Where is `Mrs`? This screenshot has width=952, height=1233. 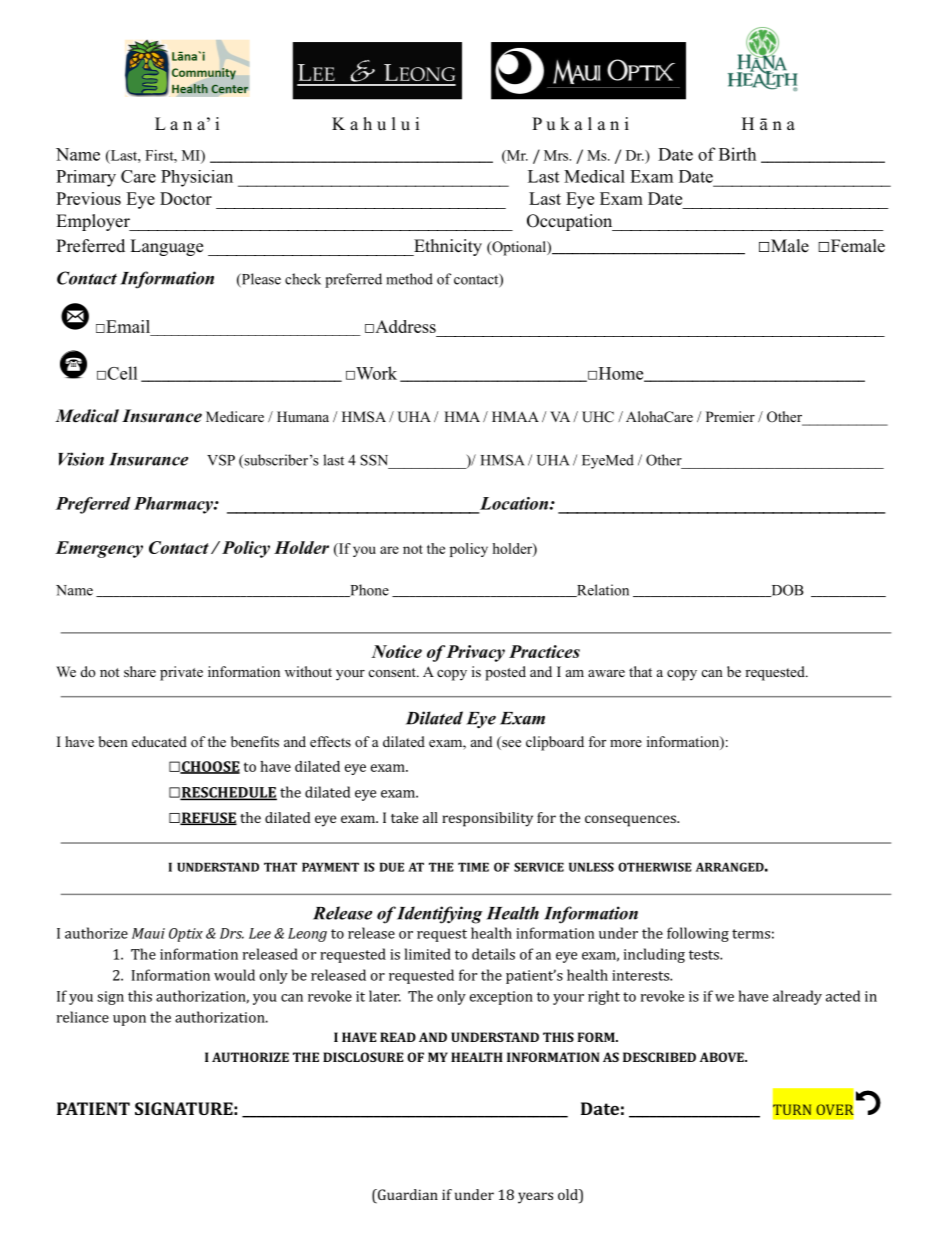
Mrs is located at coordinates (557, 155).
